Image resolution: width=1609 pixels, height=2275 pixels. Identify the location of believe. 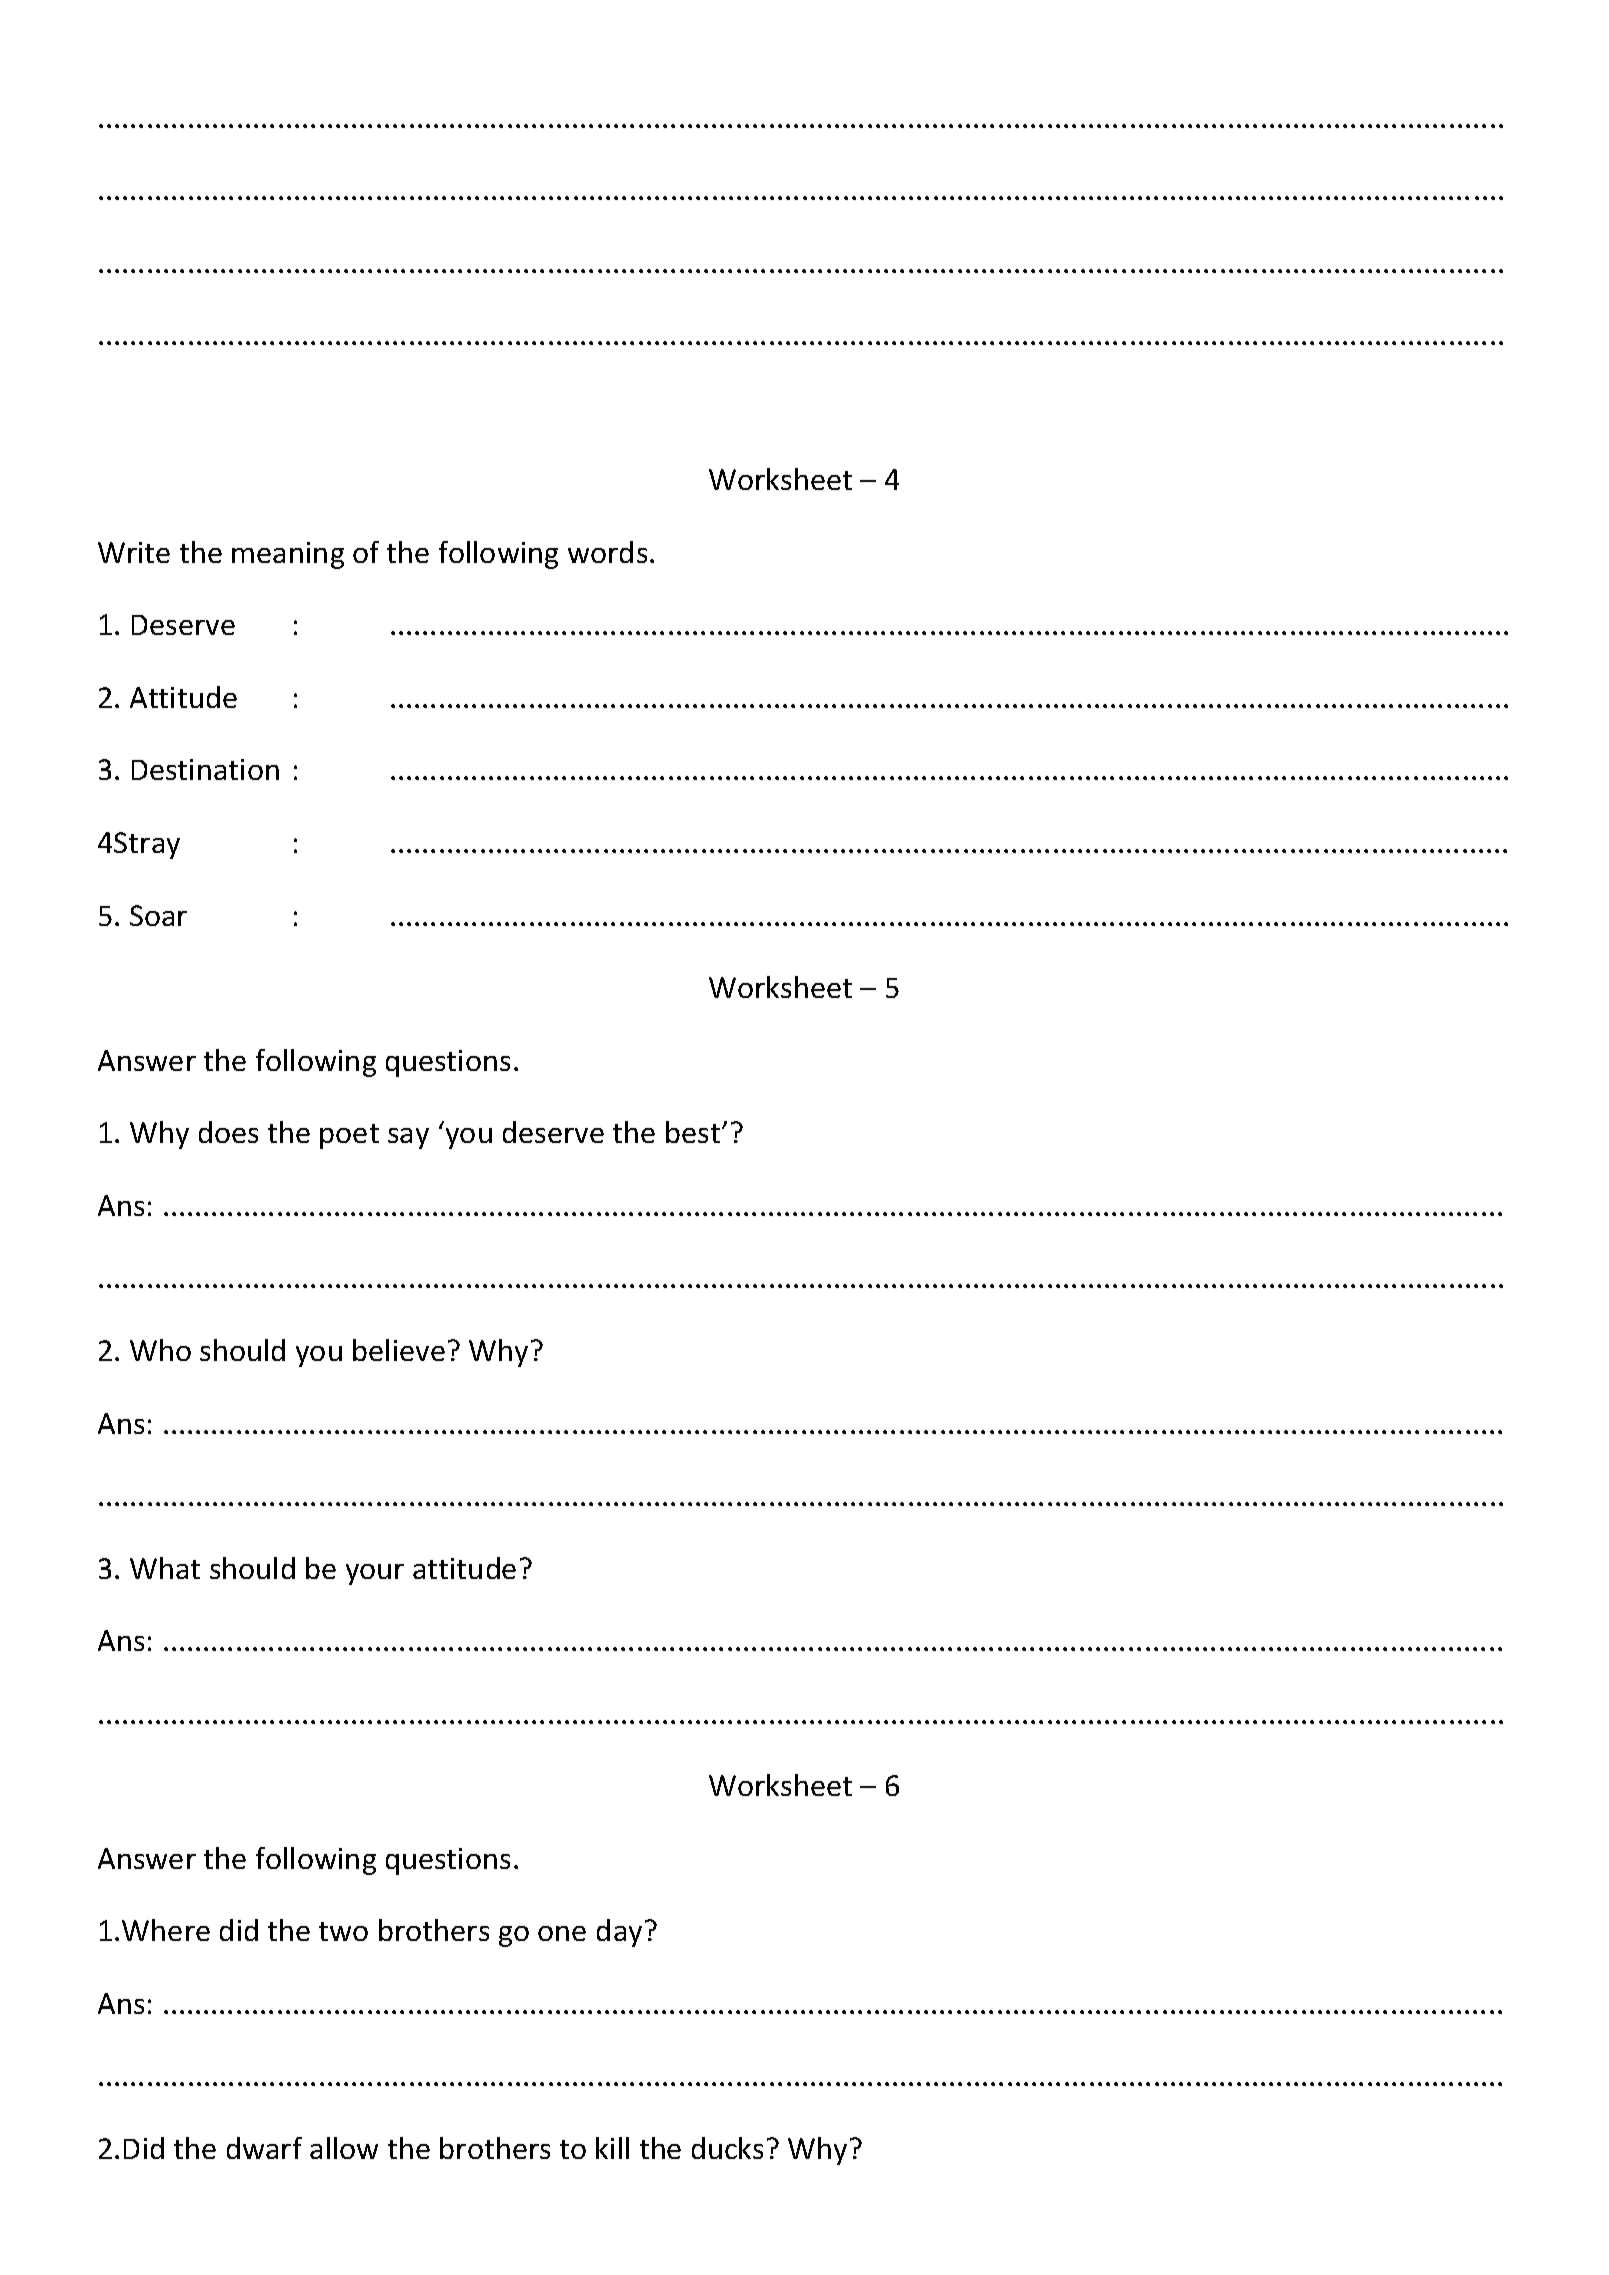
(399, 1350).
